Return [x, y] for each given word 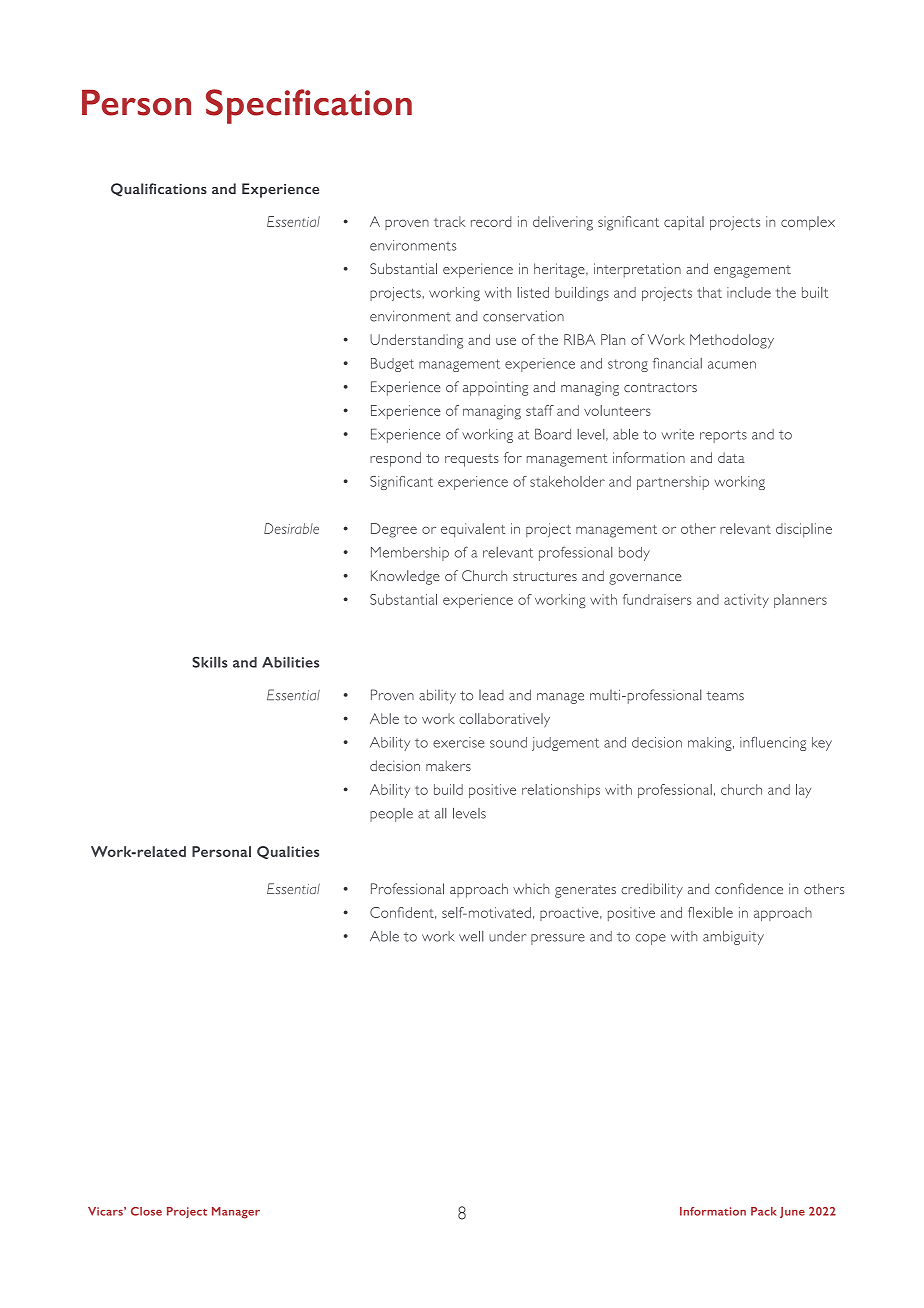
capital [684, 223]
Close [146, 1211]
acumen [732, 365]
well [471, 936]
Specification [309, 106]
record [491, 221]
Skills [210, 662]
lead [491, 695]
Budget [392, 365]
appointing [495, 388]
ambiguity [733, 938]
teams [725, 696]
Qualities [288, 852]
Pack [764, 1211]
